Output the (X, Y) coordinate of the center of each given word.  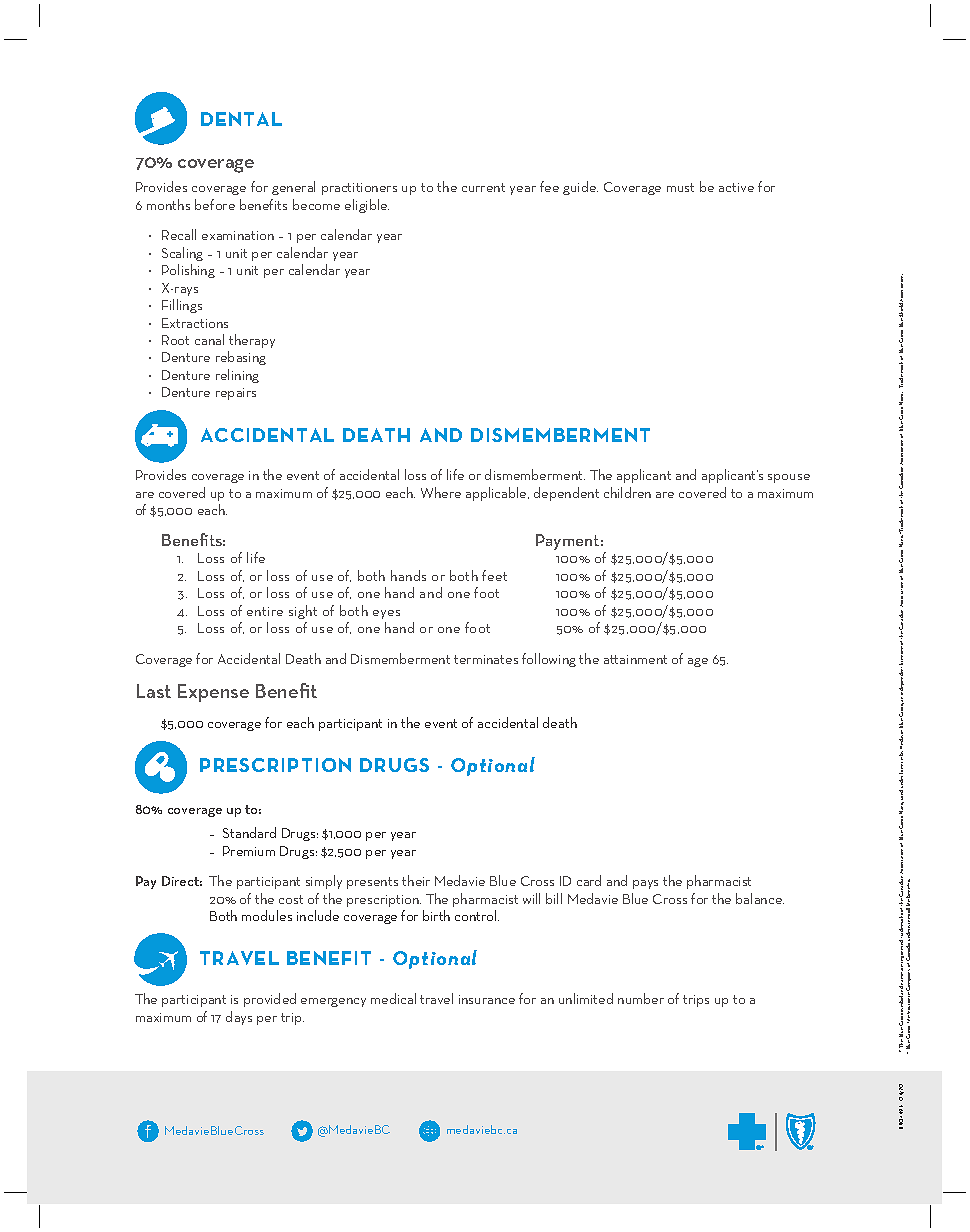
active (736, 187)
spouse (789, 478)
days (239, 1018)
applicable (497, 494)
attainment (635, 659)
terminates (486, 659)
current (483, 187)
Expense (213, 693)
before (215, 204)
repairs (236, 394)
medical (393, 998)
